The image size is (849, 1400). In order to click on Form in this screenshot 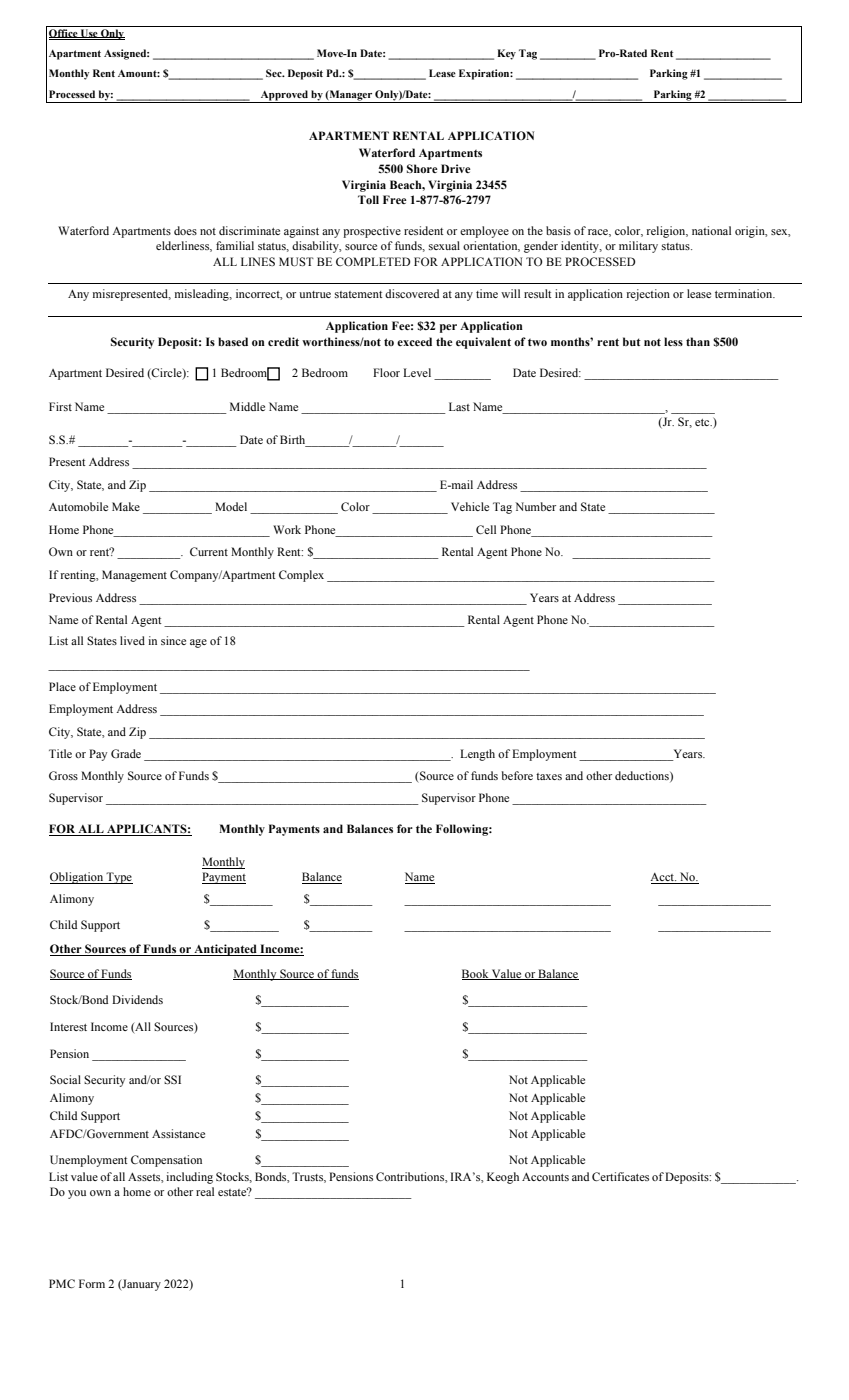, I will do `click(92, 1283)`.
